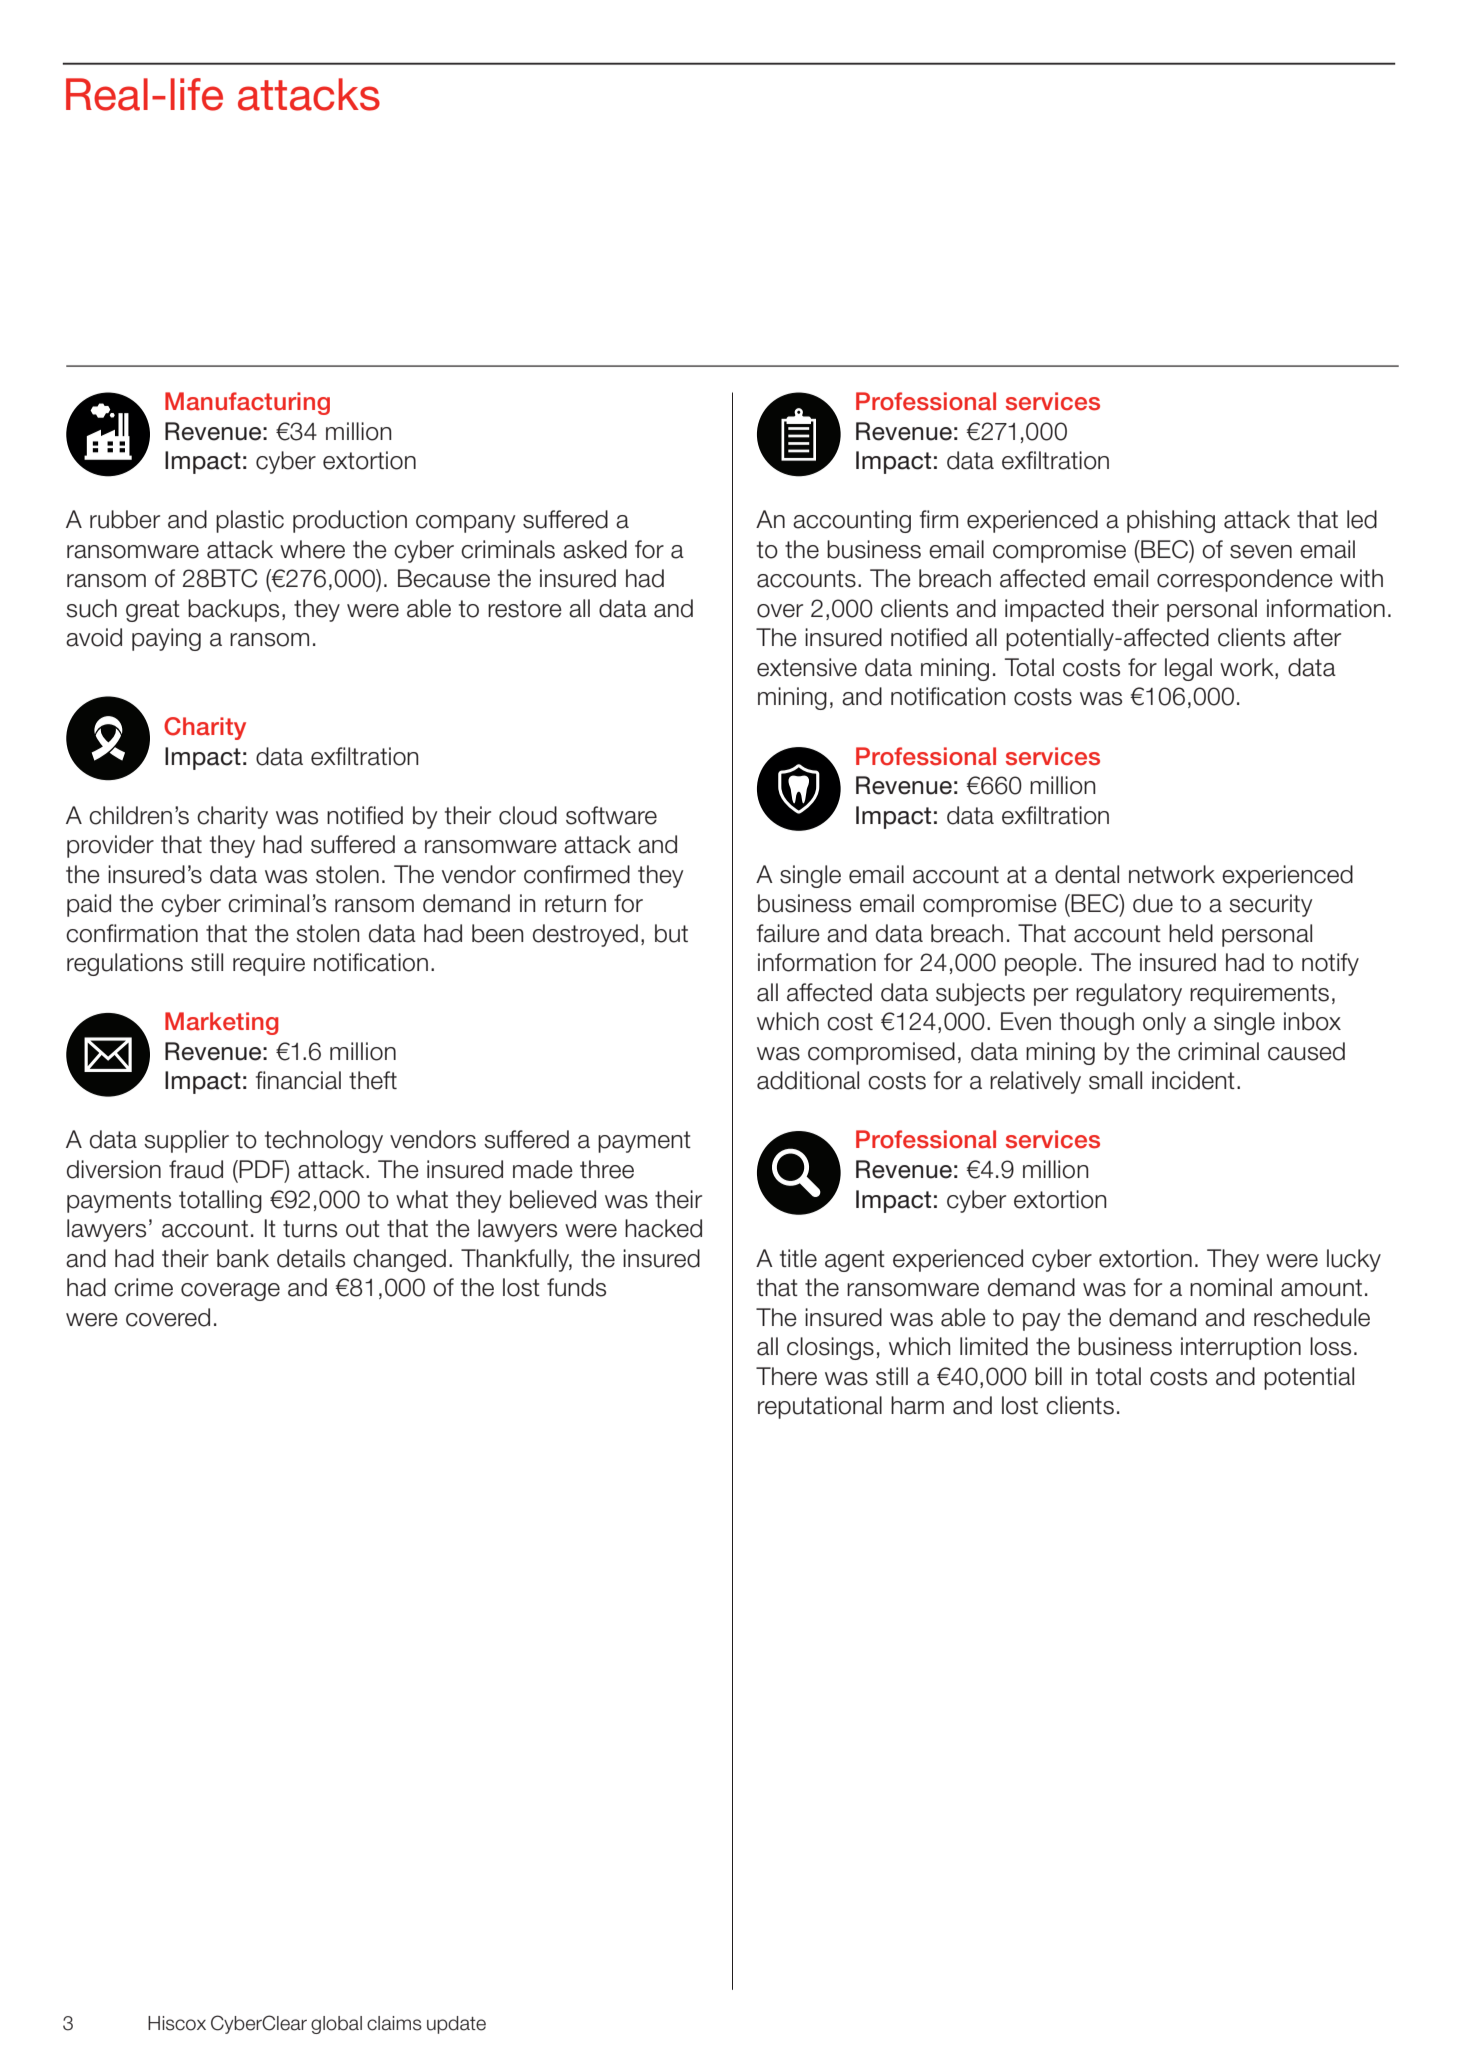 The image size is (1465, 2072). Describe the element at coordinates (456, 2025) in the image. I see `update` at that location.
